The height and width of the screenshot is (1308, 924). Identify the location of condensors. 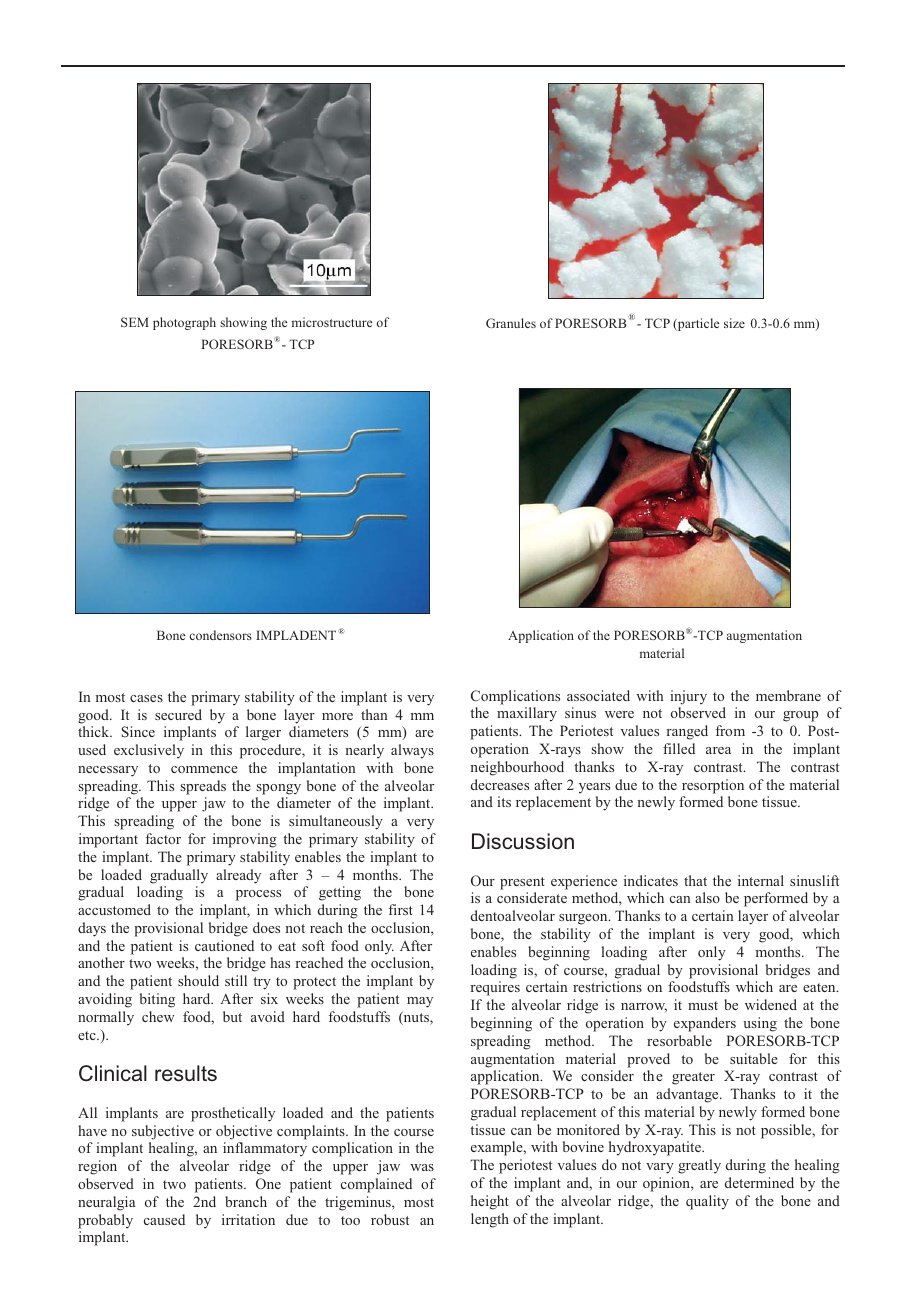
(221, 635).
